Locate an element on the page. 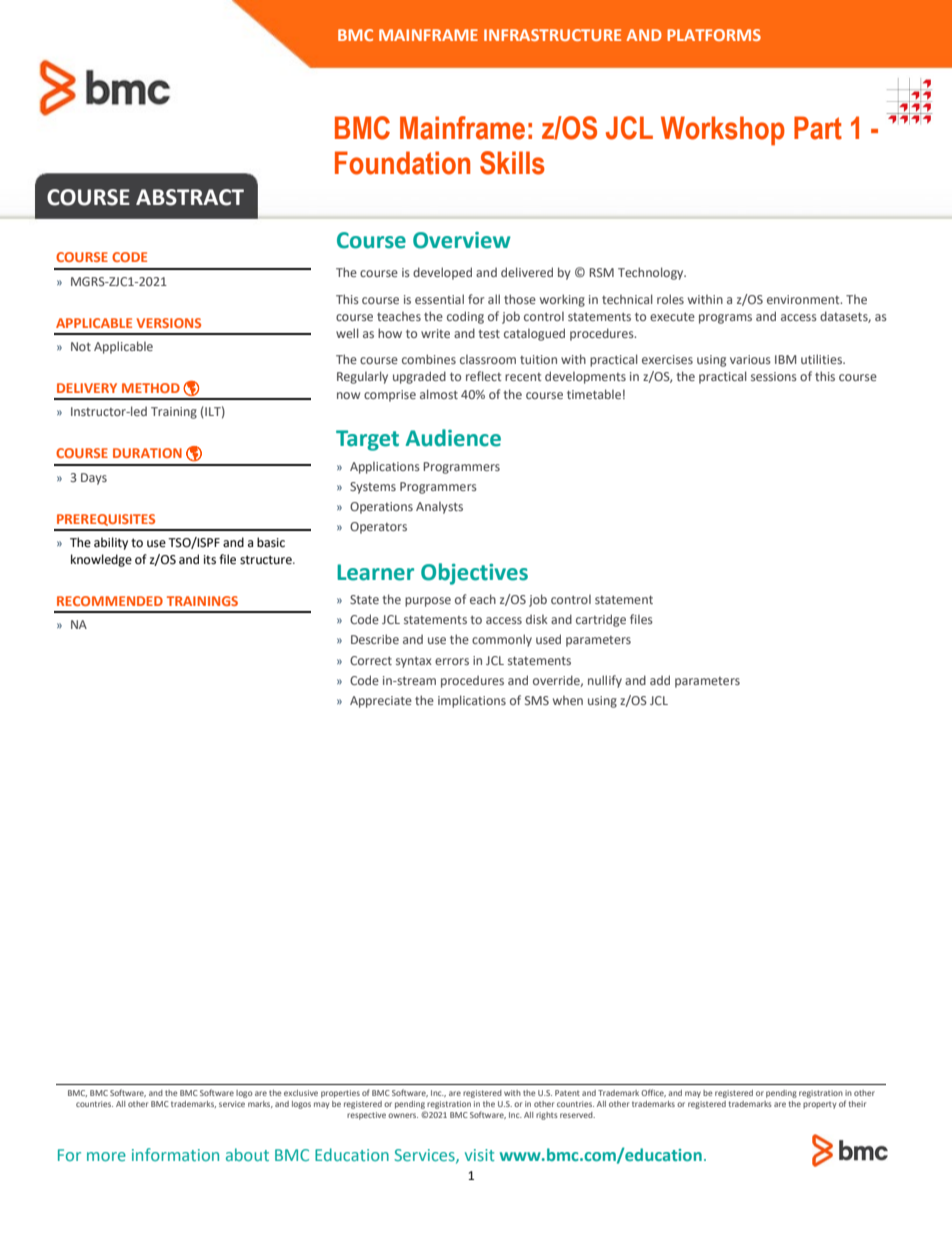 This page has width=952, height=1233. Objectives is located at coordinates (474, 574).
